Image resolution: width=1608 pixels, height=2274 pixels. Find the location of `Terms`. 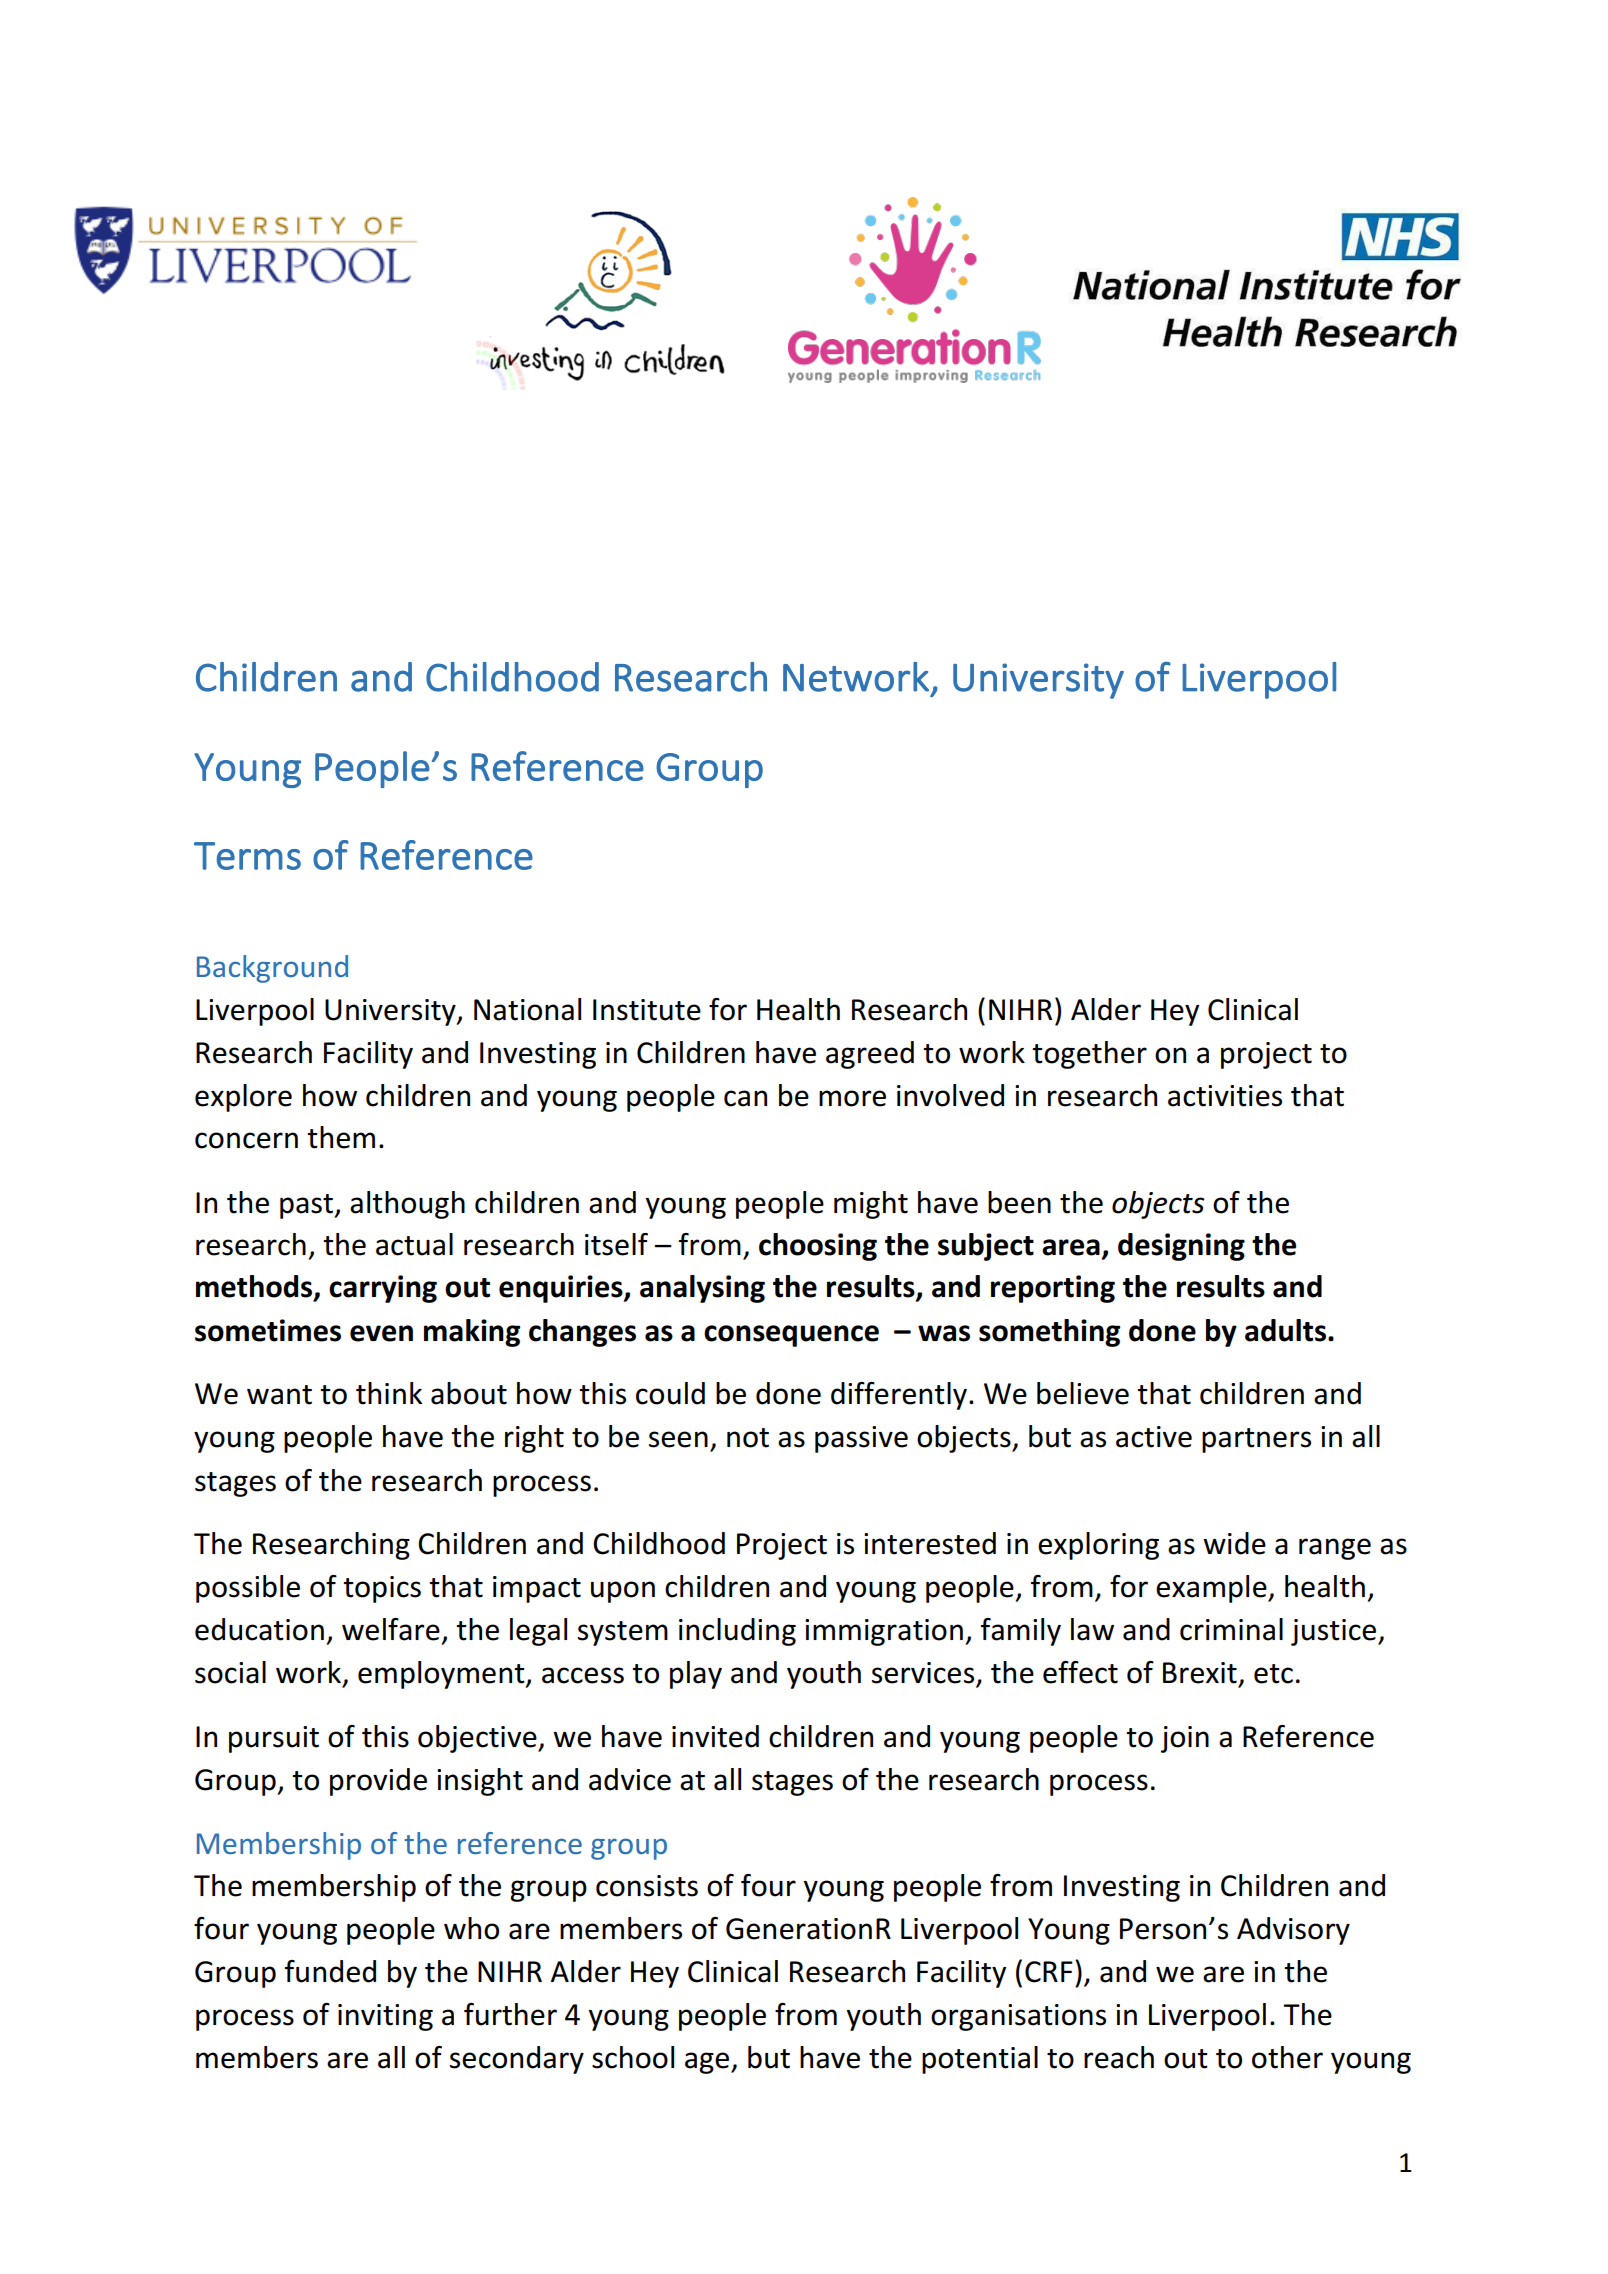

Terms is located at coordinates (247, 856).
